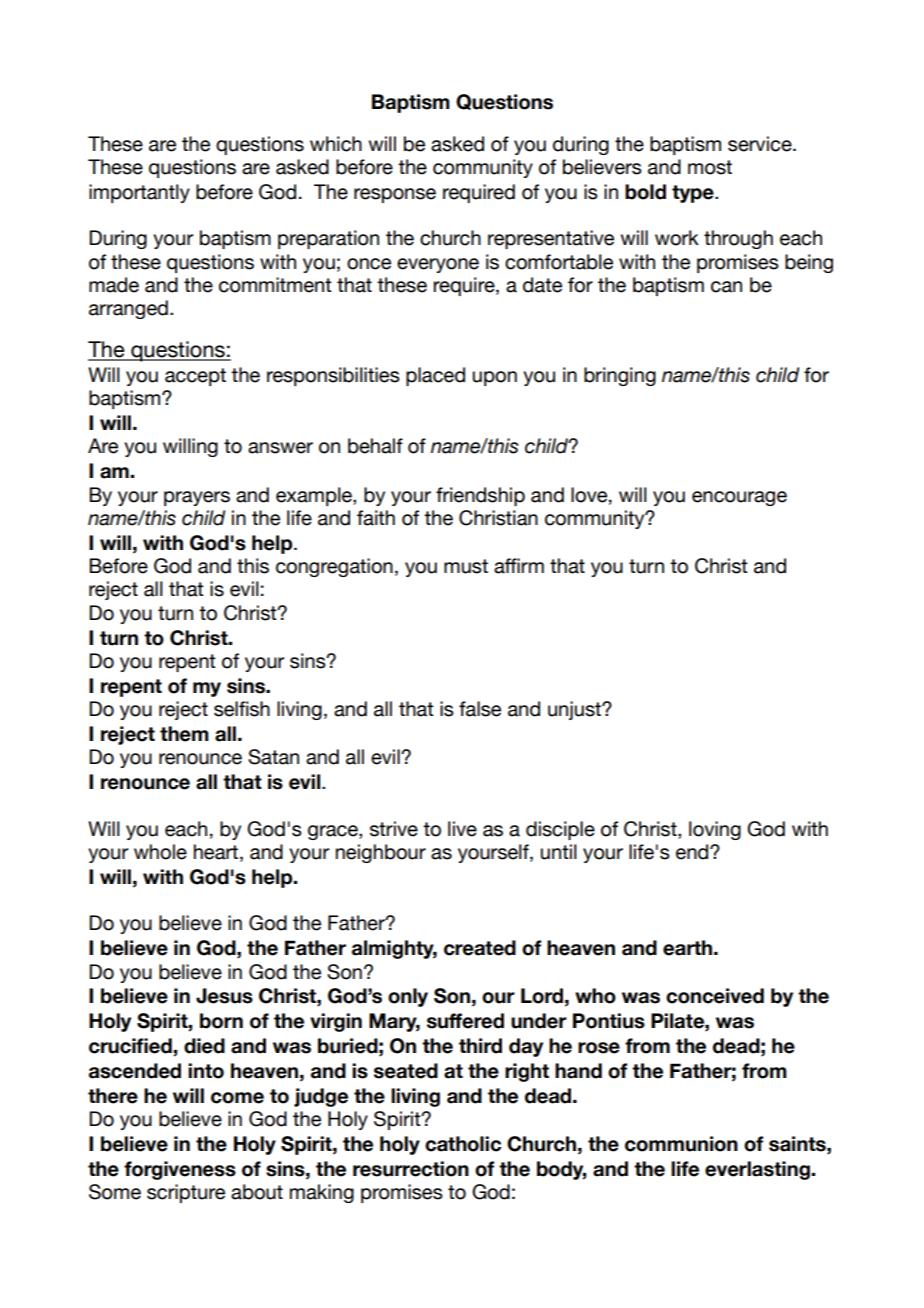 This image has width=924, height=1308. Describe the element at coordinates (395, 195) in the image. I see `response` at that location.
